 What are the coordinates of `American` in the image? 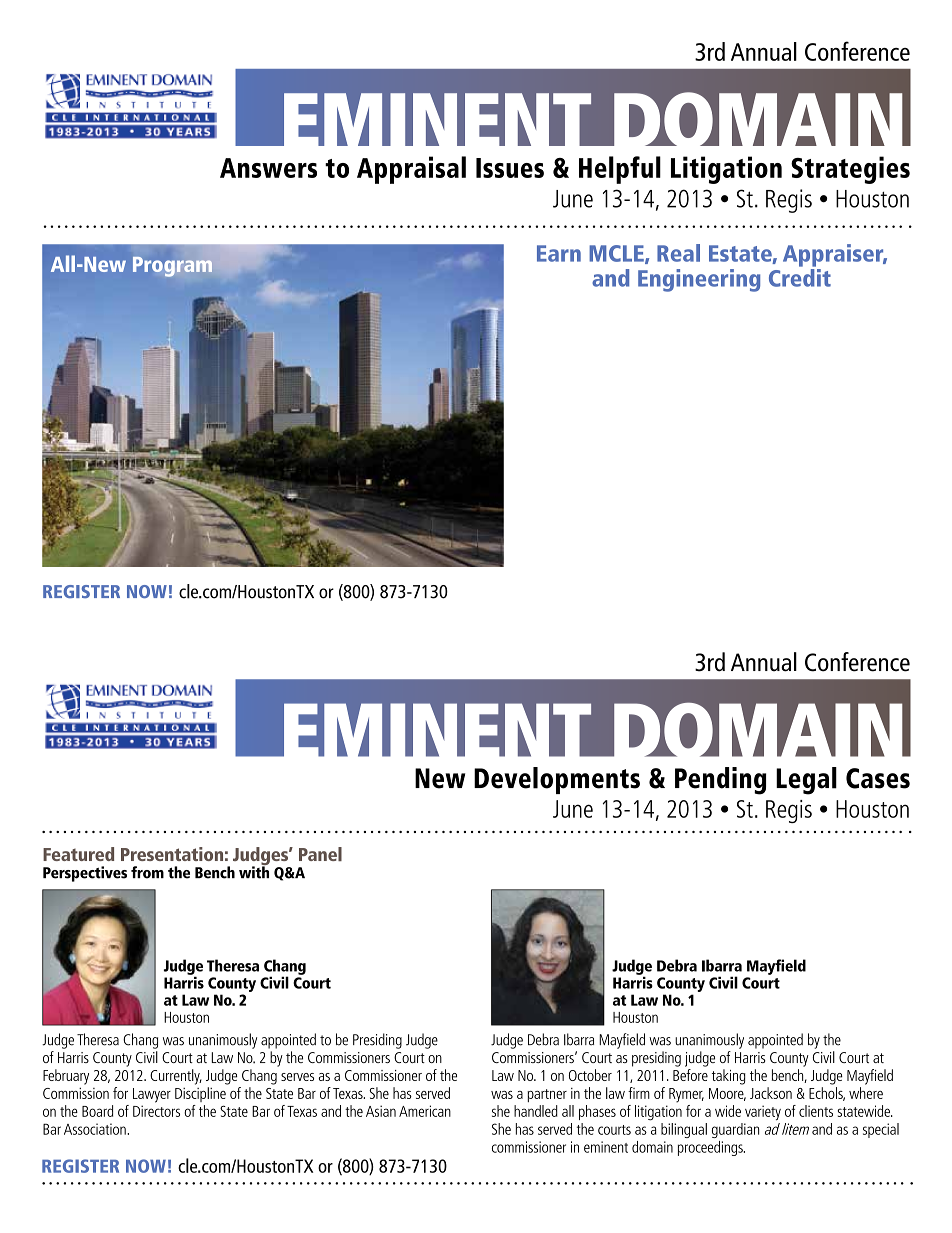 It's located at (425, 1111).
